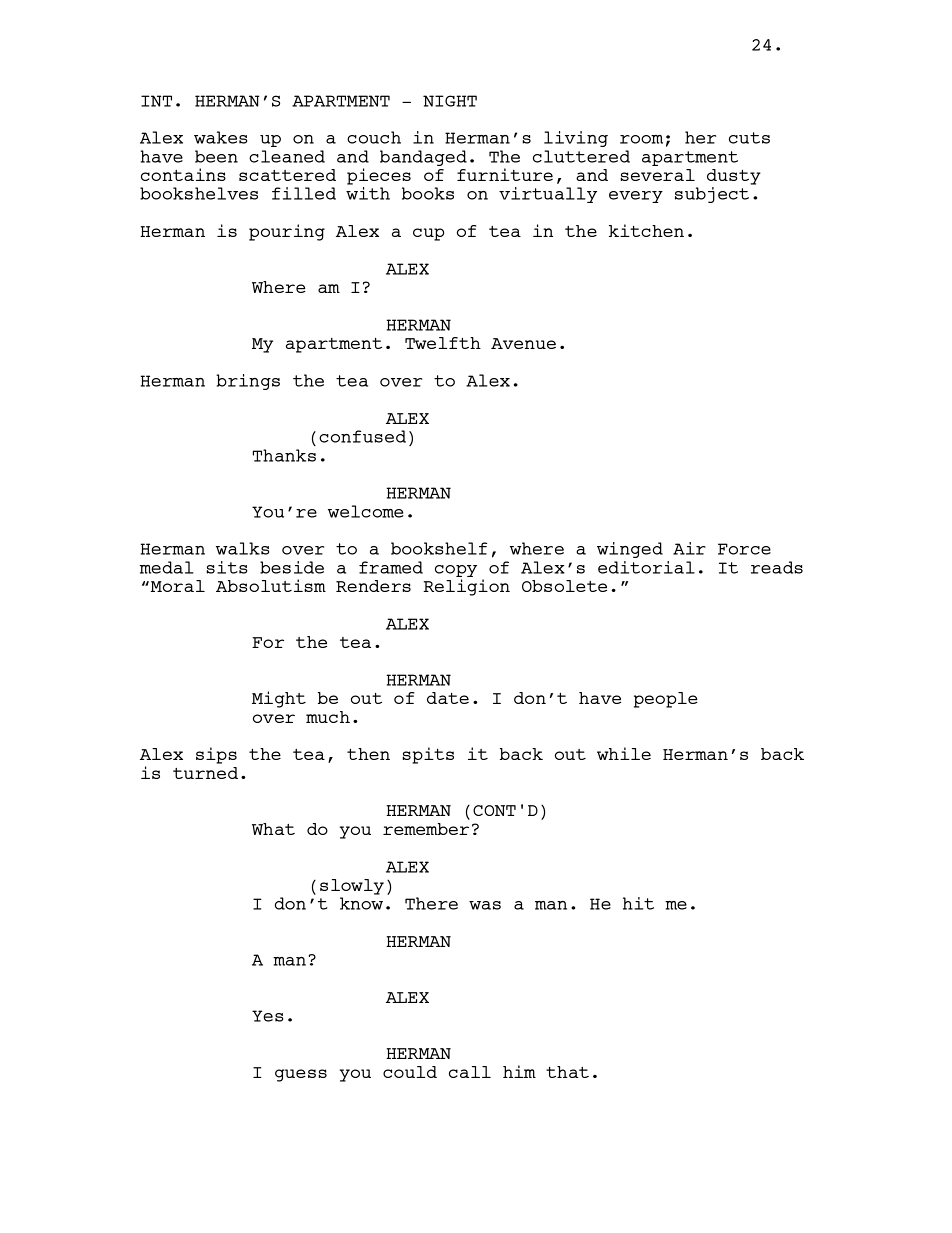  What do you see at coordinates (749, 138) in the screenshot?
I see `cuts` at bounding box center [749, 138].
